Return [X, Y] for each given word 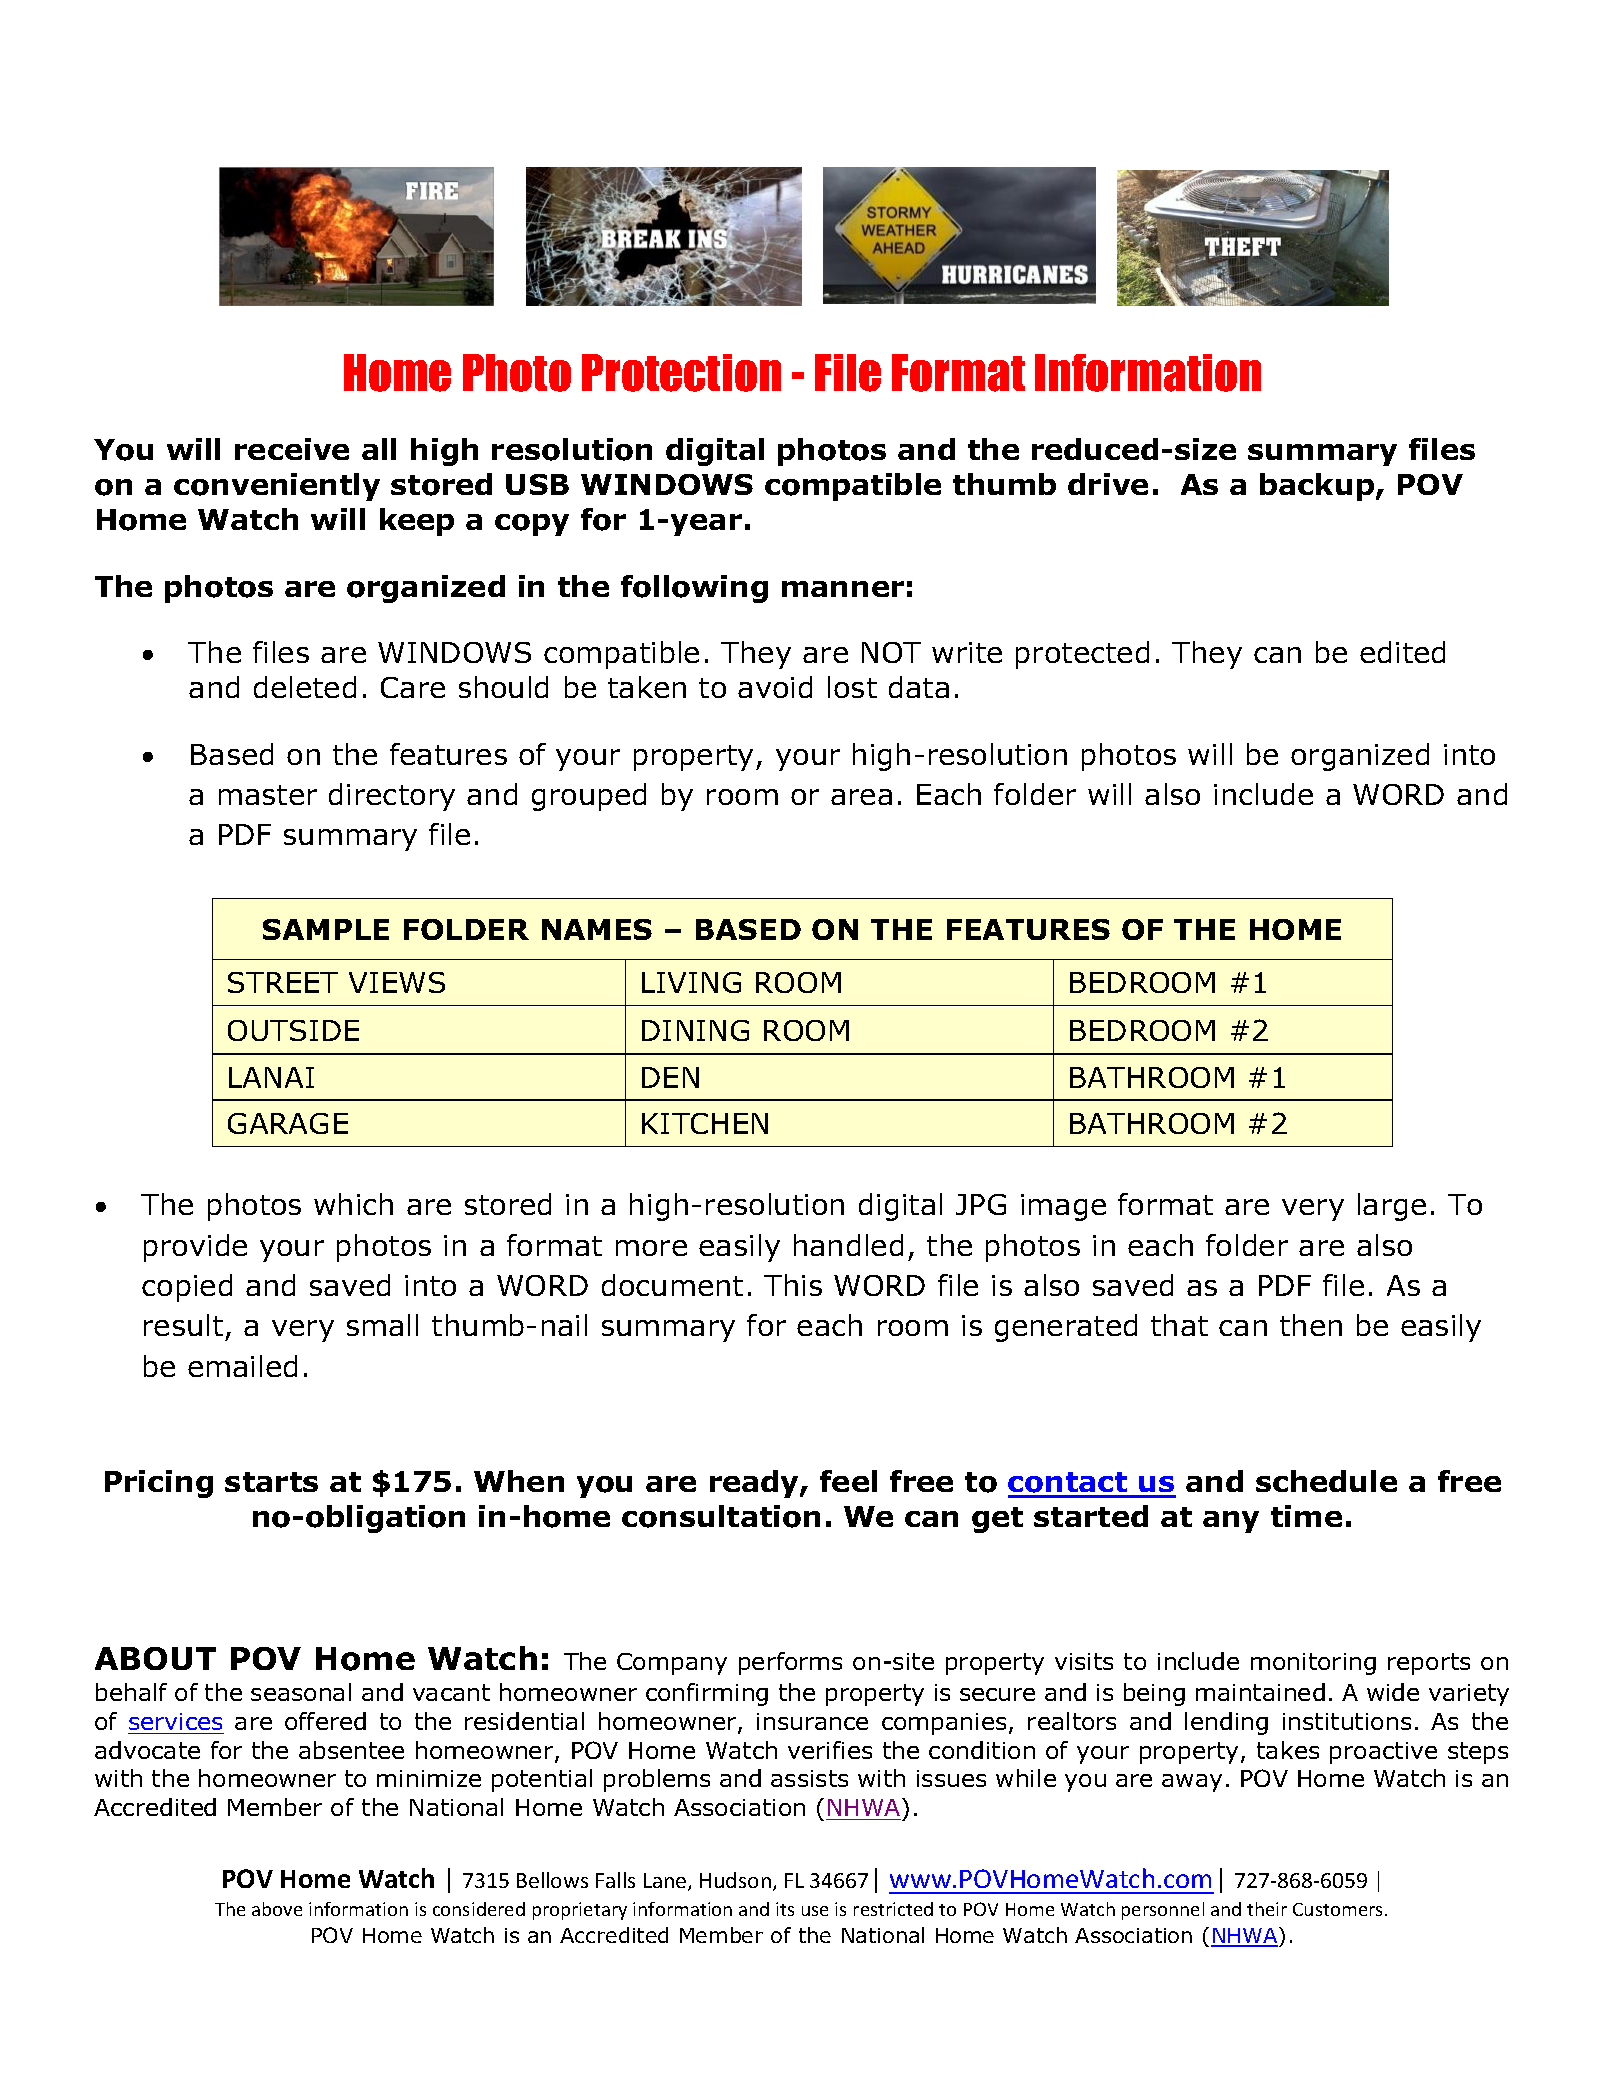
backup [1318, 487]
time [1306, 1516]
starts [271, 1482]
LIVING [691, 982]
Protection [681, 373]
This [793, 1285]
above [277, 1909]
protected [1082, 655]
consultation [721, 1516]
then [1311, 1325]
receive [292, 449]
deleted [305, 687]
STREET [283, 982]
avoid [775, 687]
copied [187, 1288]
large [1392, 1207]
